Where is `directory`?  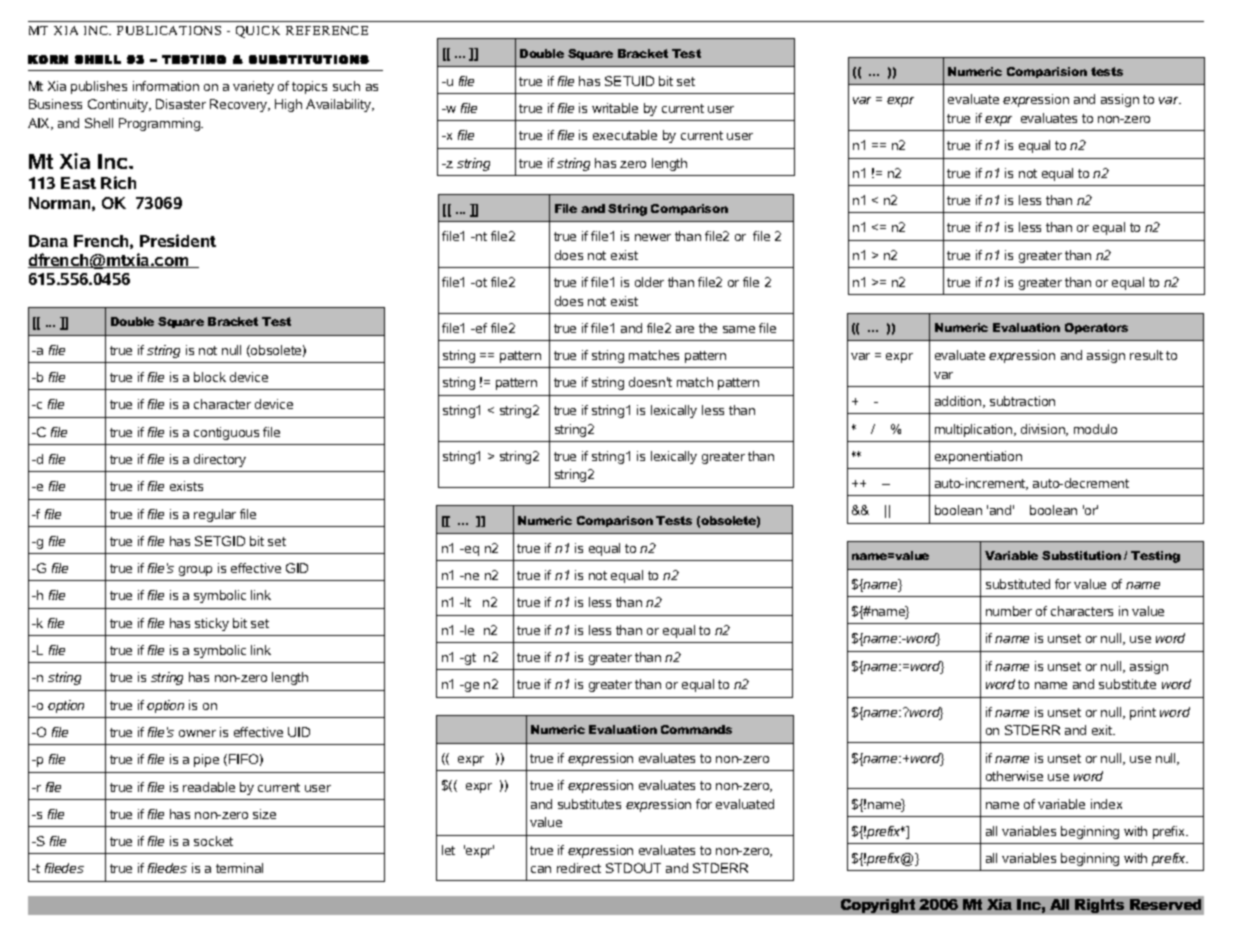 directory is located at coordinates (220, 460).
